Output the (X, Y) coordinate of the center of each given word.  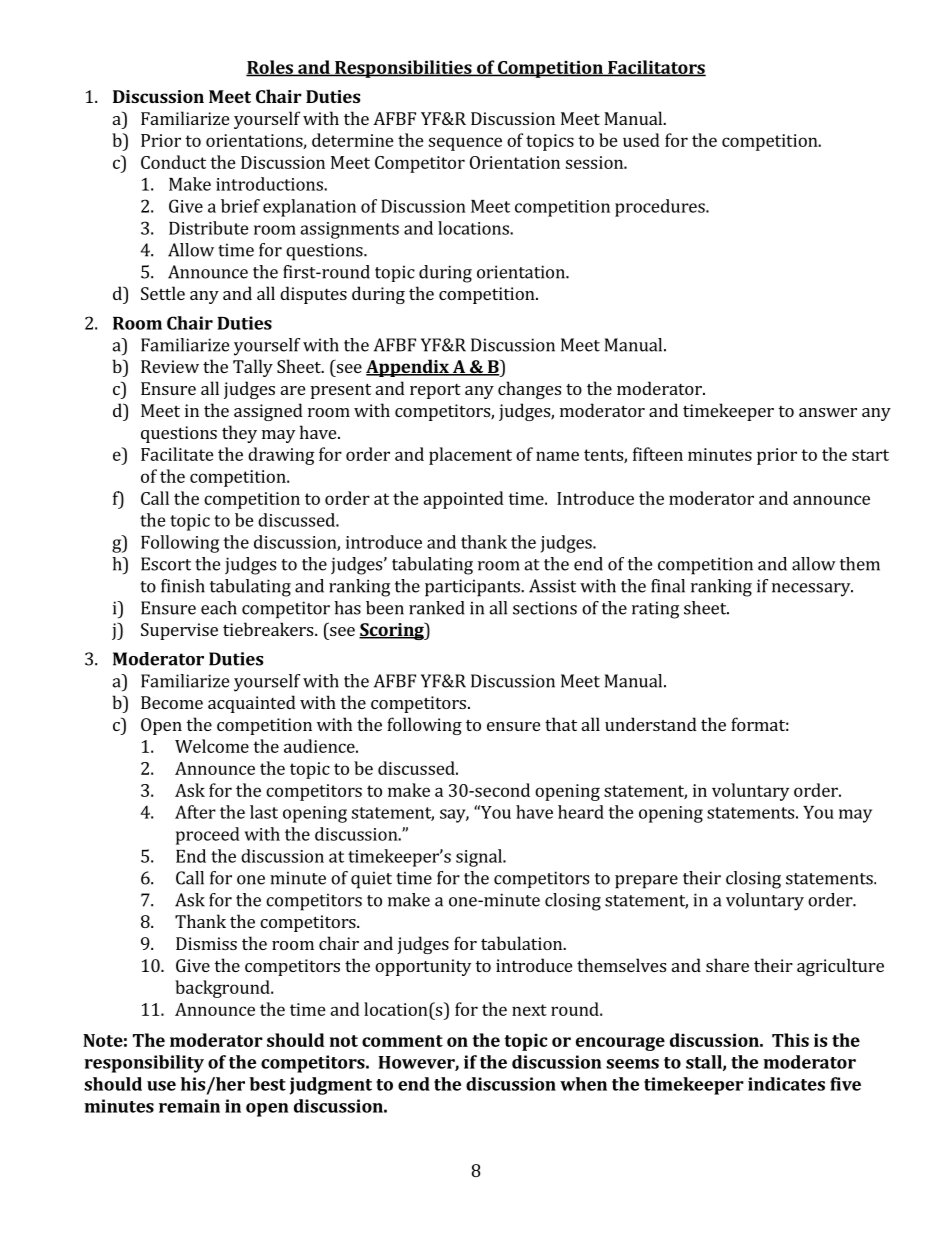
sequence (465, 144)
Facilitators (656, 68)
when (583, 1084)
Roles (270, 68)
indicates (786, 1084)
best (267, 1084)
